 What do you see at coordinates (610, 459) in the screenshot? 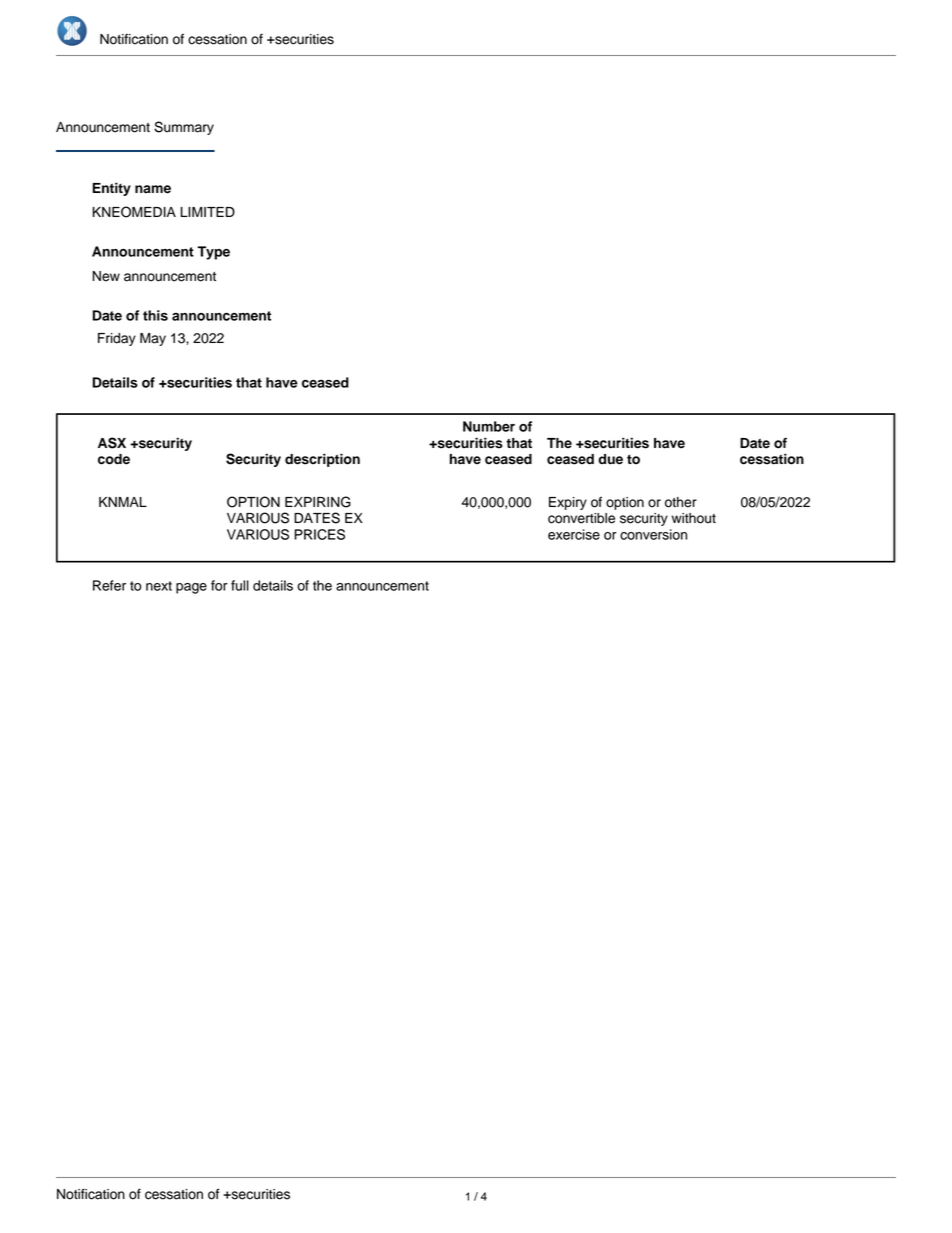
I see `due` at bounding box center [610, 459].
